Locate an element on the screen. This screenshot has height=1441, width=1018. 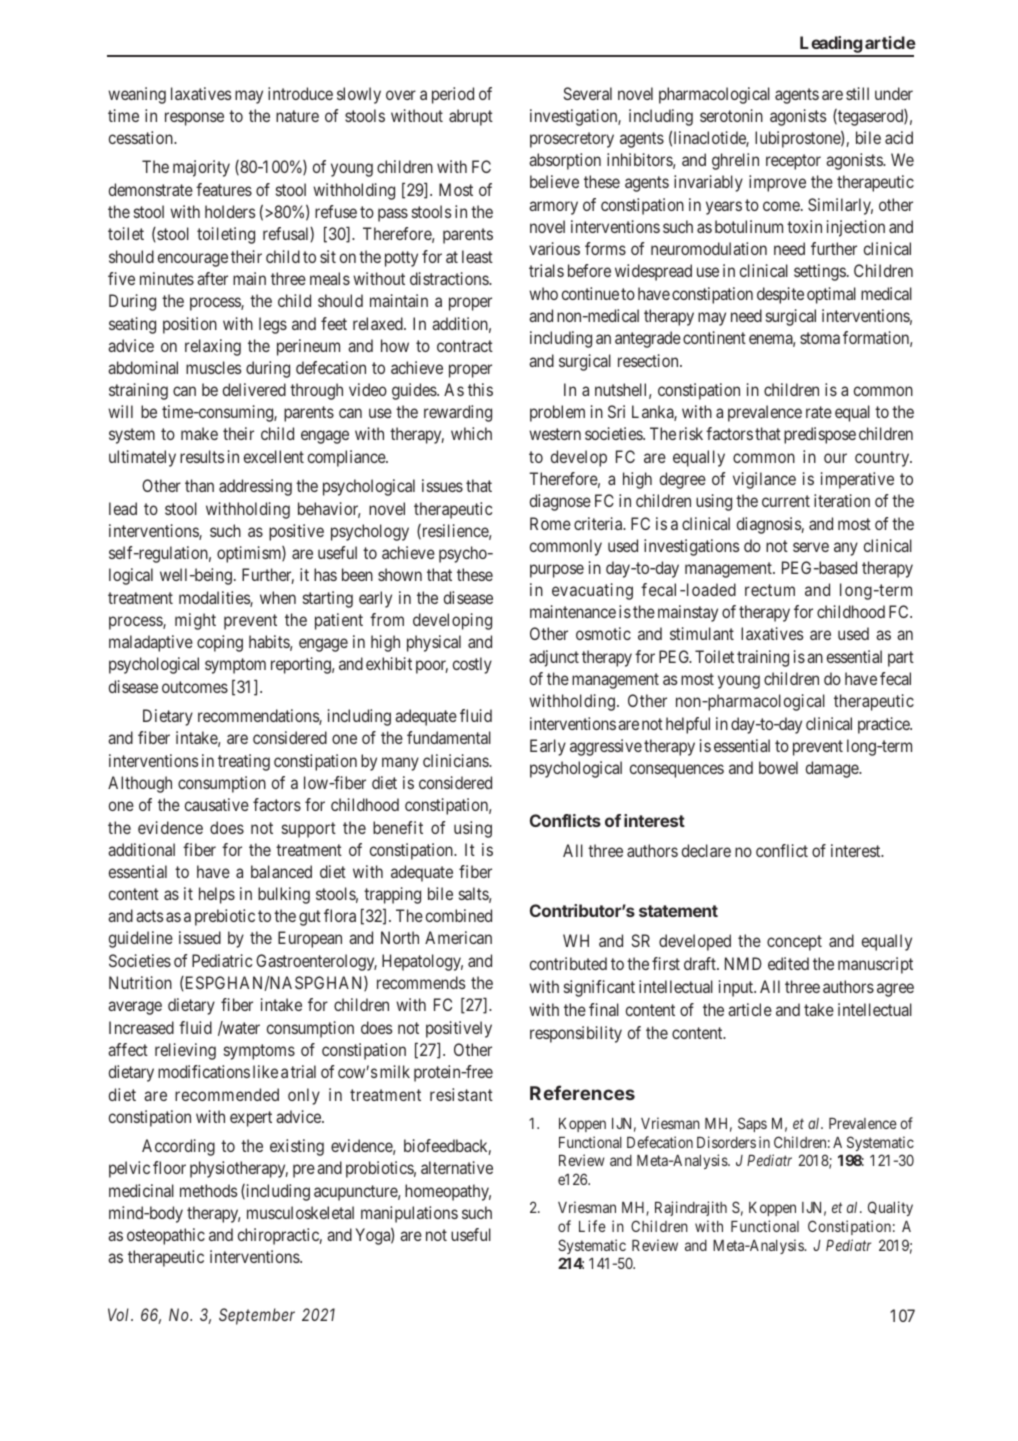
September is located at coordinates (257, 1316).
